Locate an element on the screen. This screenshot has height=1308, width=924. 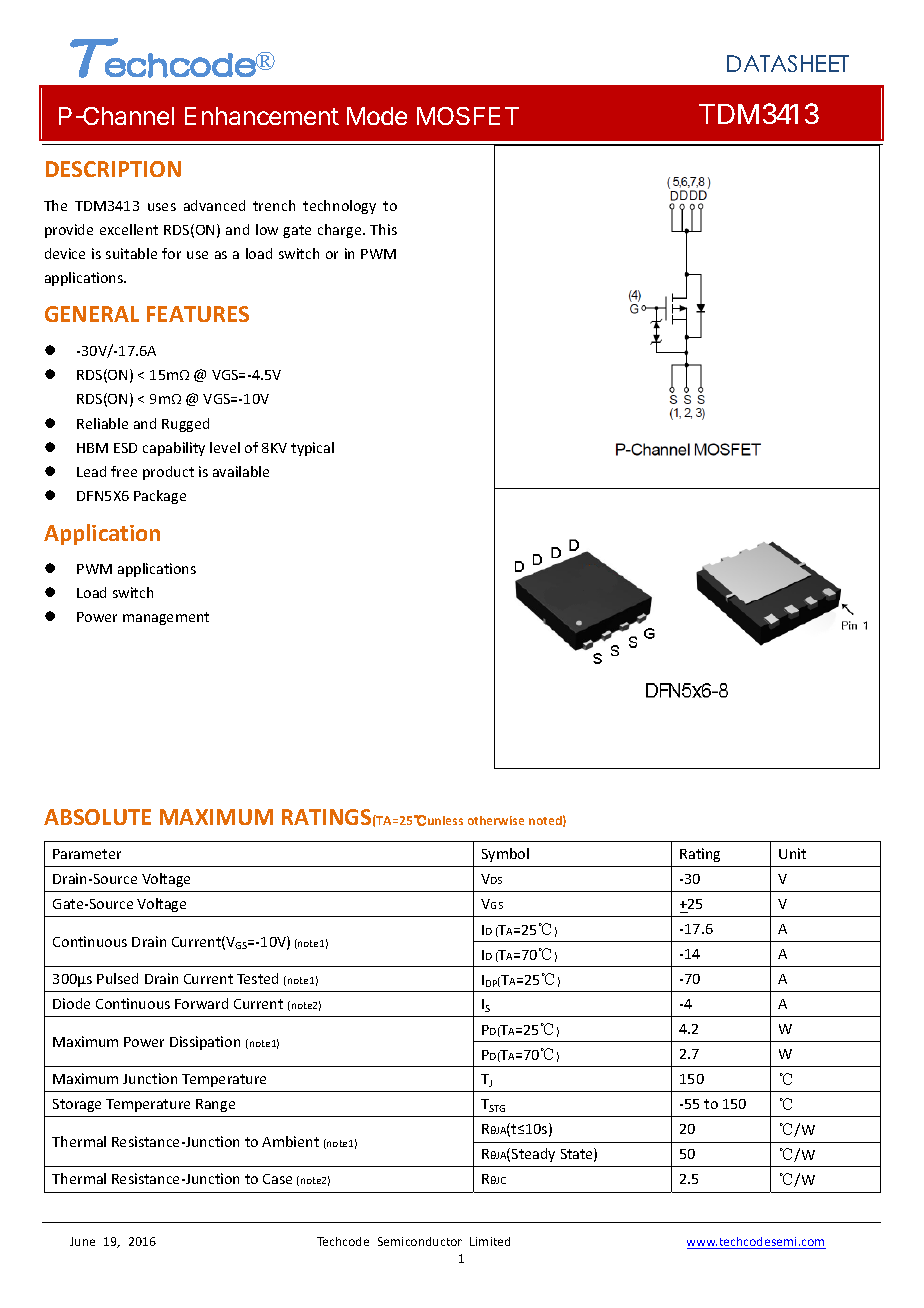
Limited is located at coordinates (490, 1241).
